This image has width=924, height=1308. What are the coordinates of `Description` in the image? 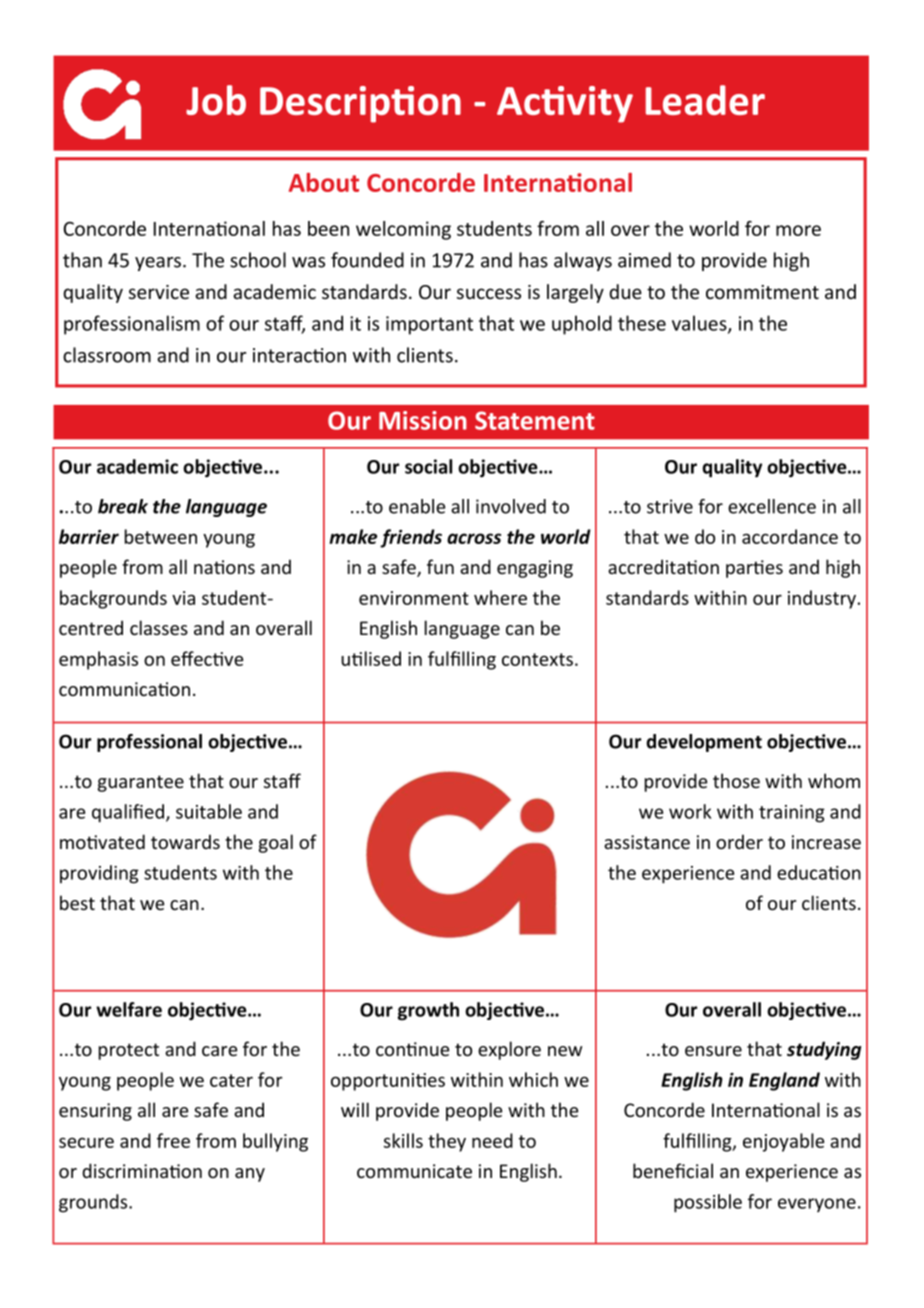 It's located at (360, 104).
